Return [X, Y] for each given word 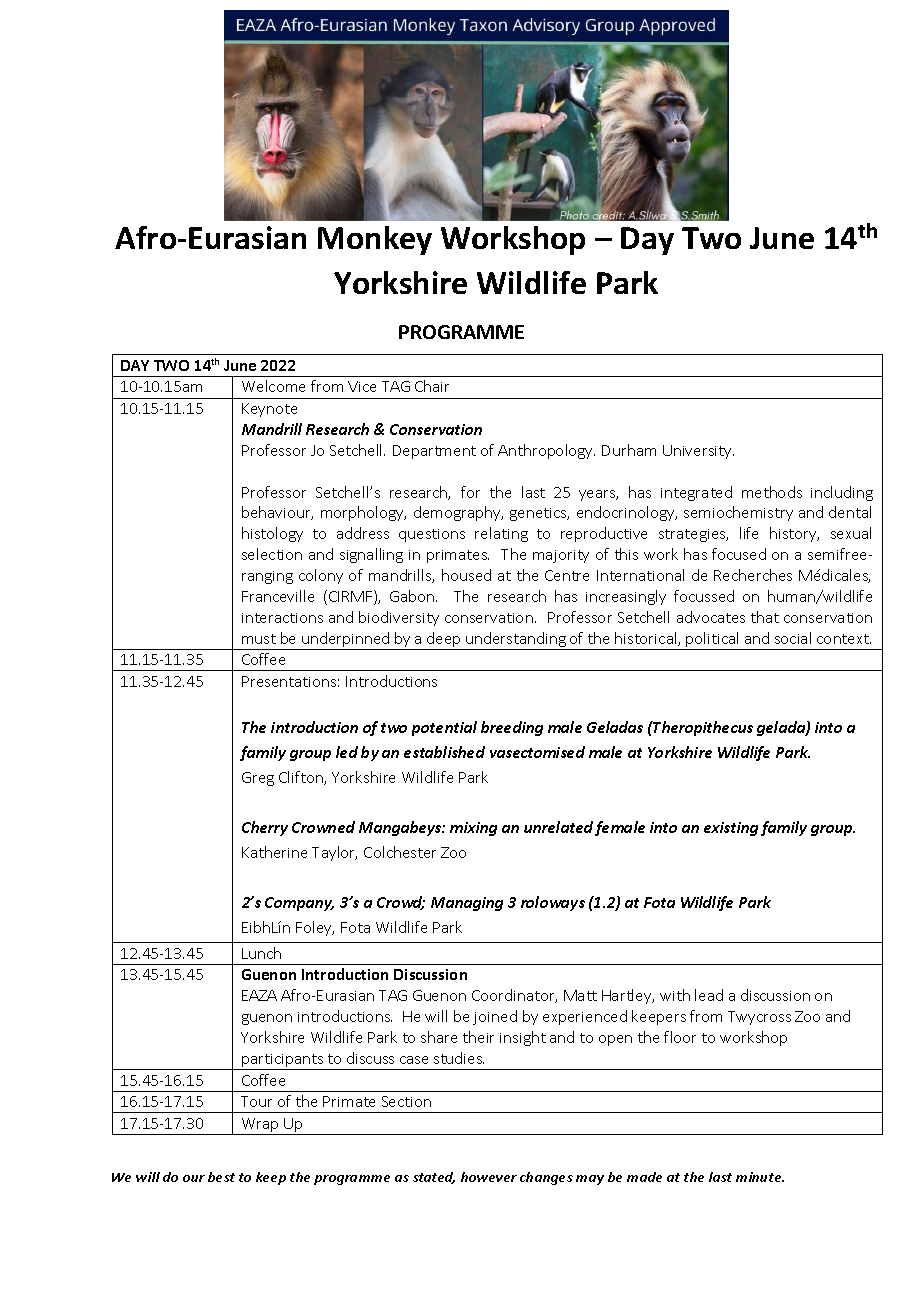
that [765, 617]
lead [709, 995]
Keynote [269, 410]
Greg [258, 779]
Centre [567, 575]
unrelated [558, 827]
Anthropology [546, 451]
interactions [282, 618]
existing [731, 829]
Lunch [261, 953]
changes [546, 1178]
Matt [580, 995]
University [698, 452]
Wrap [260, 1126]
